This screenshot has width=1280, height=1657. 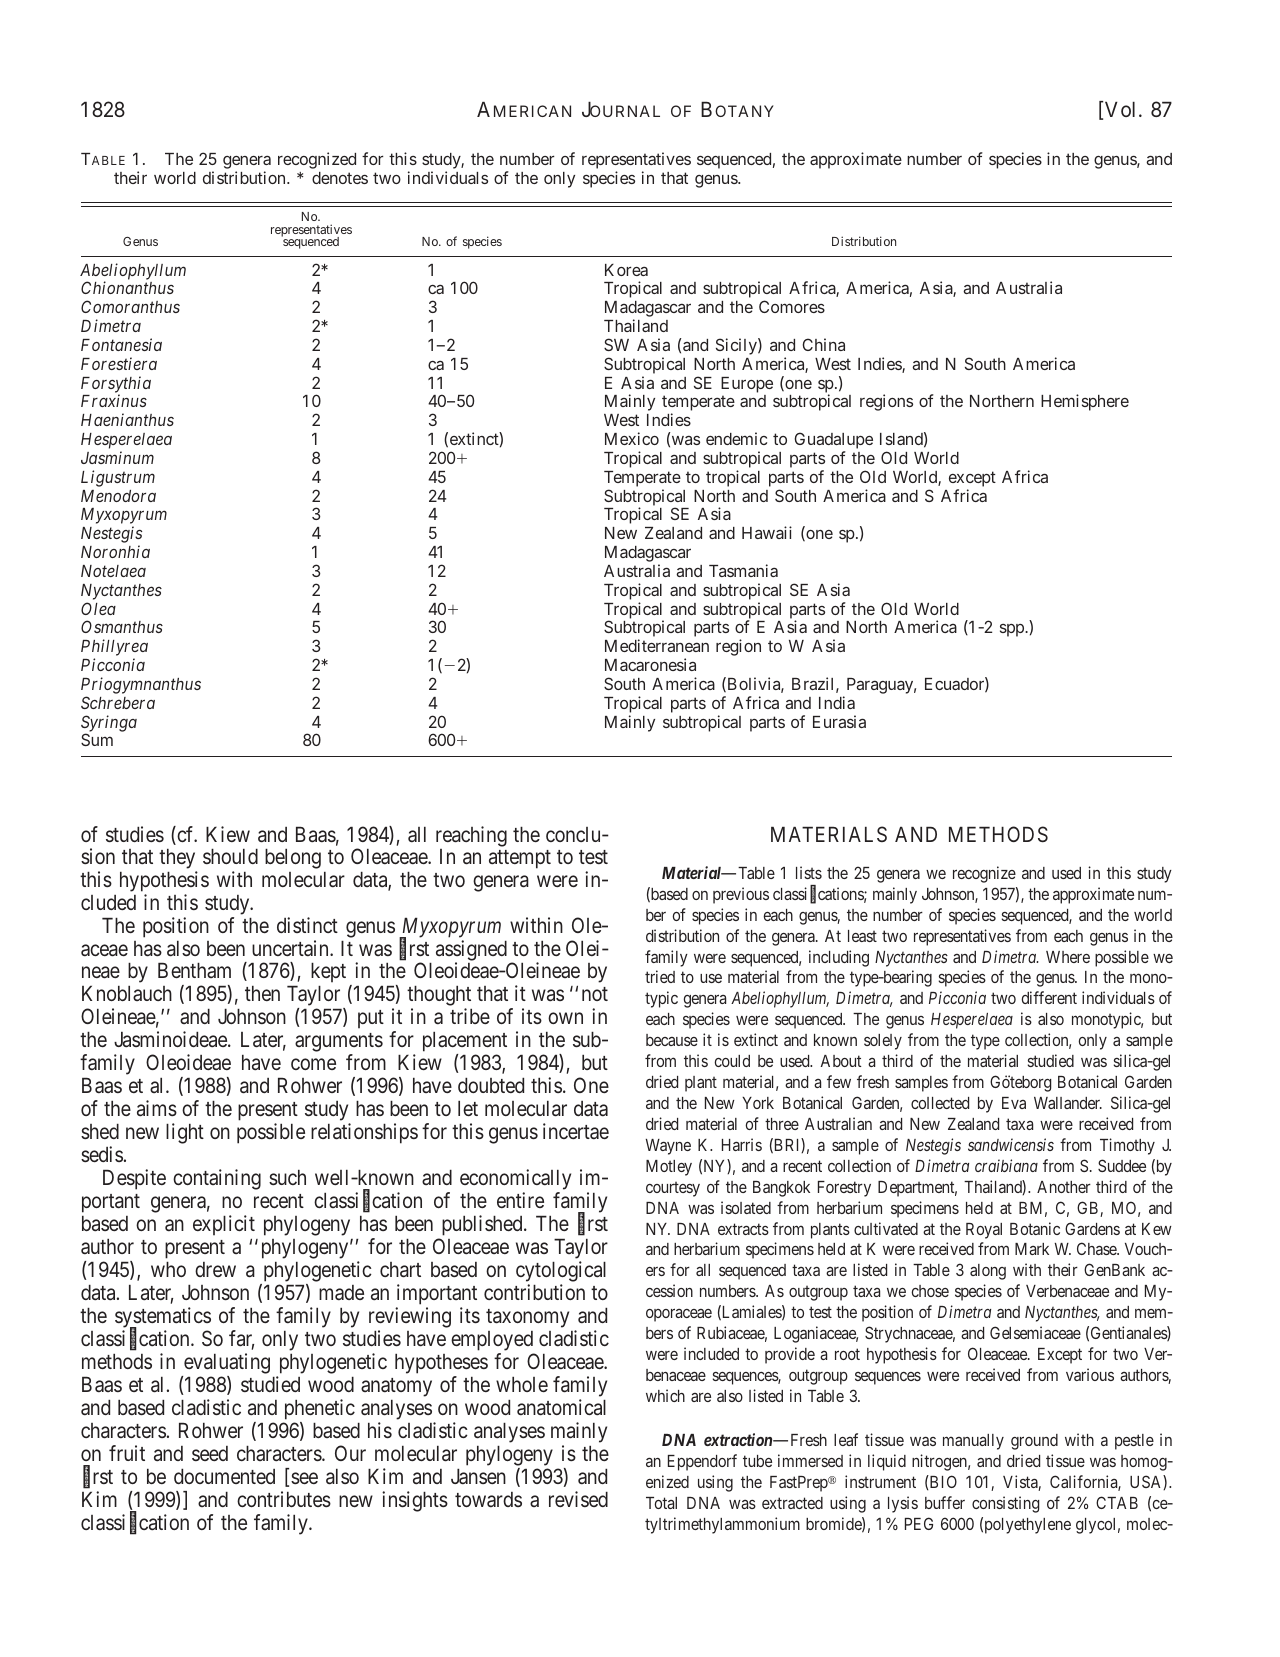 I want to click on Ligustrum, so click(x=118, y=478).
